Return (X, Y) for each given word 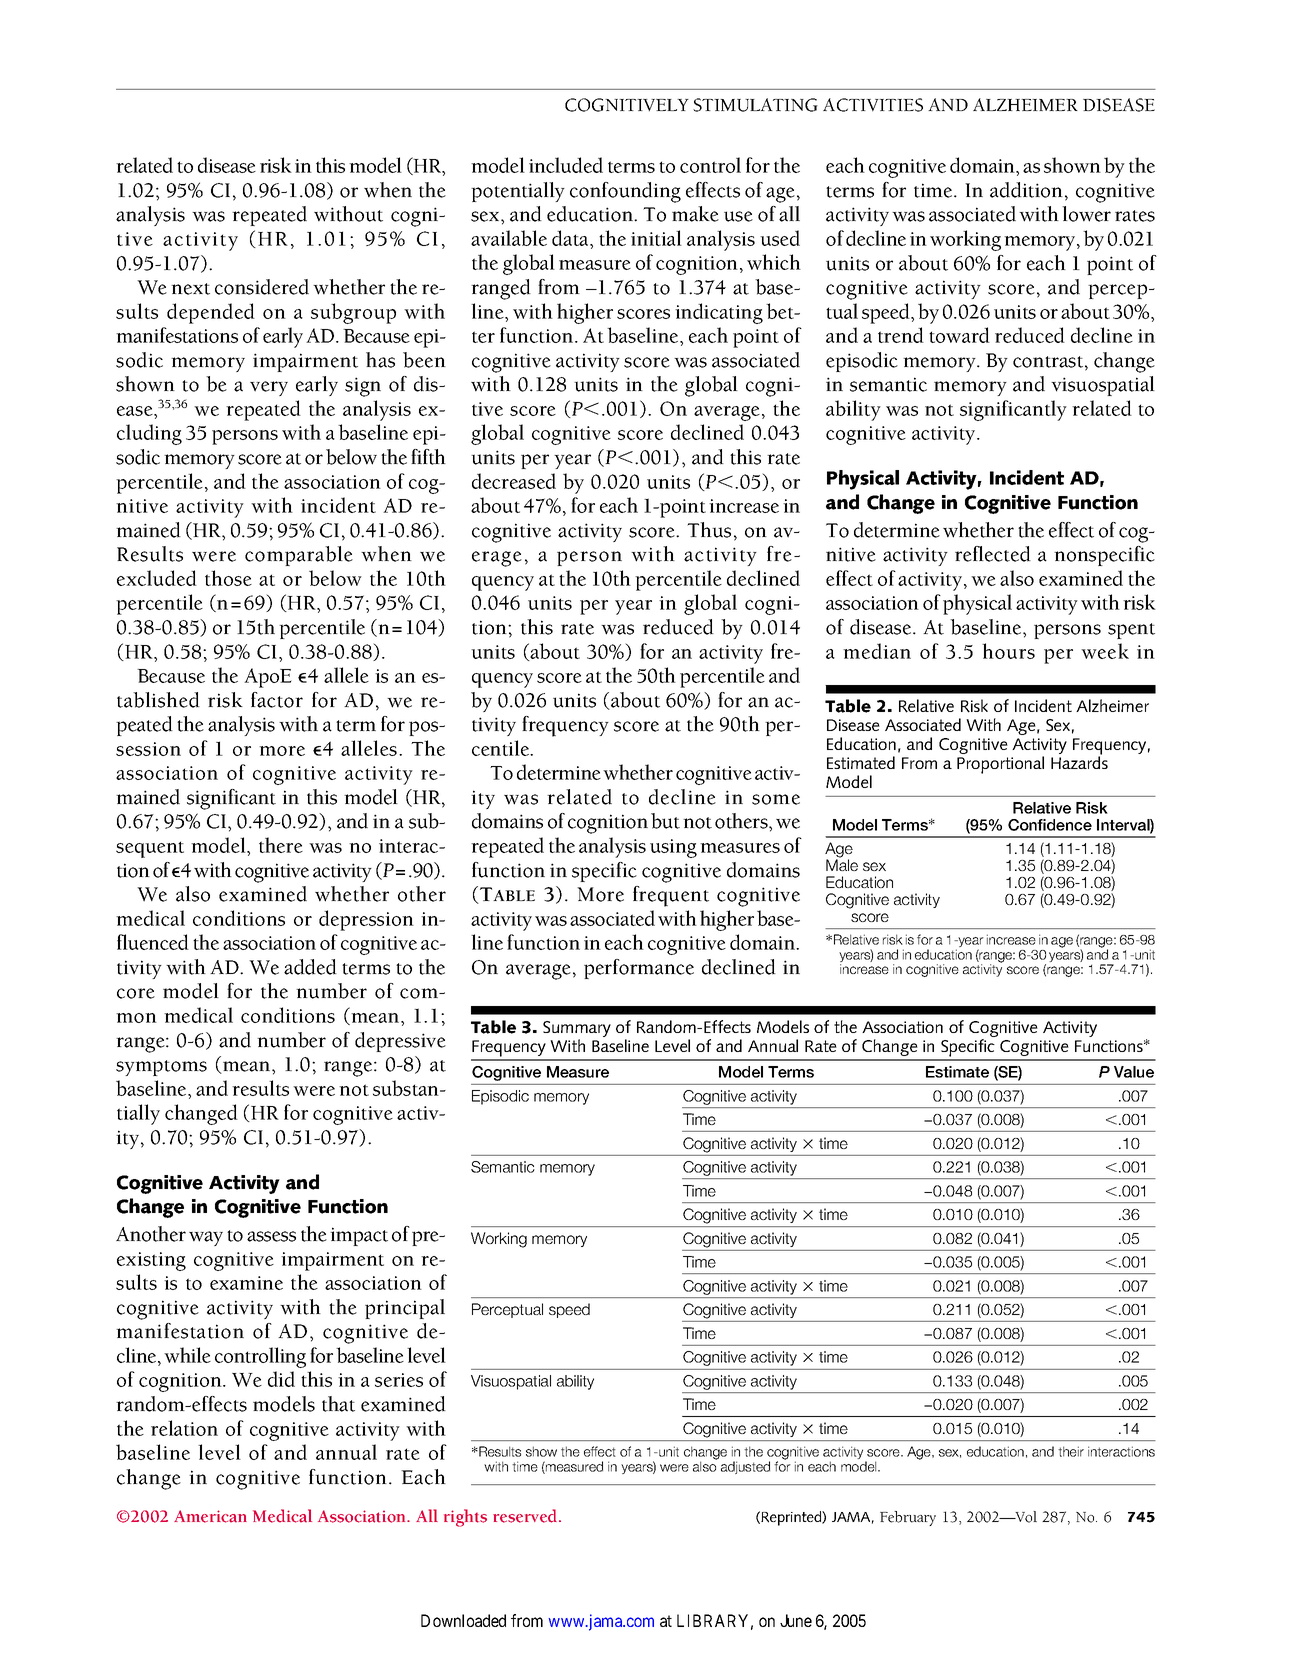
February (908, 1518)
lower (1086, 214)
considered (262, 287)
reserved (526, 1516)
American (210, 1516)
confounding (625, 192)
